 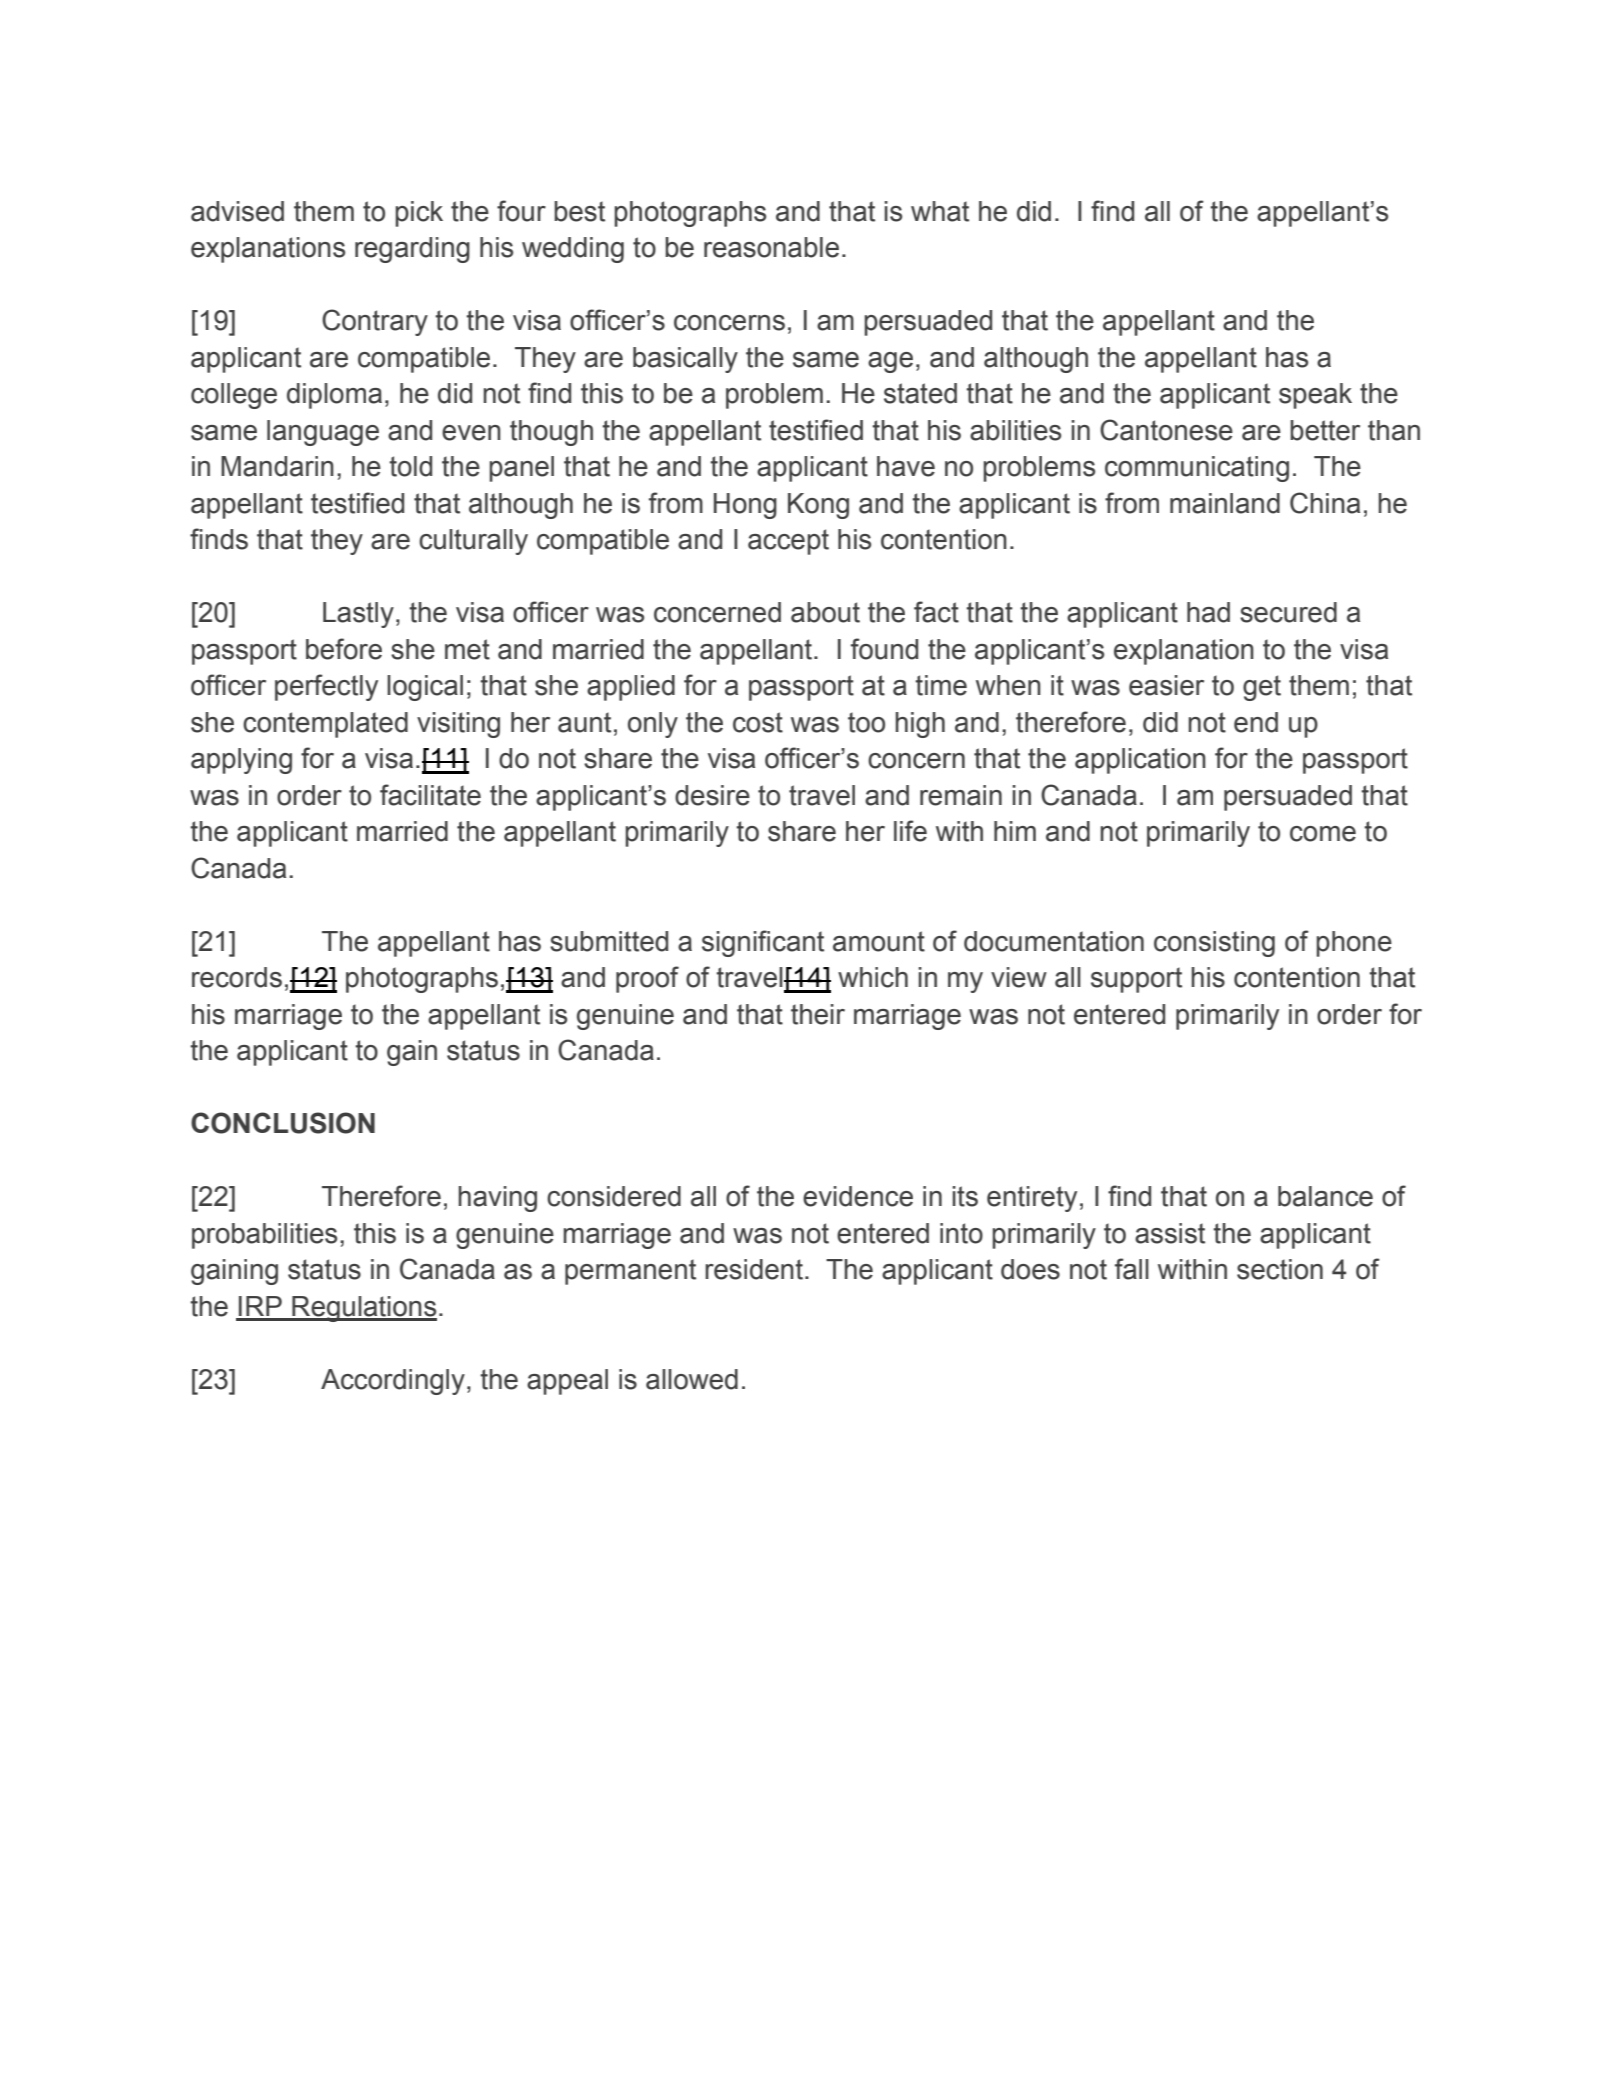 What do you see at coordinates (763, 943) in the image?
I see `significant` at bounding box center [763, 943].
